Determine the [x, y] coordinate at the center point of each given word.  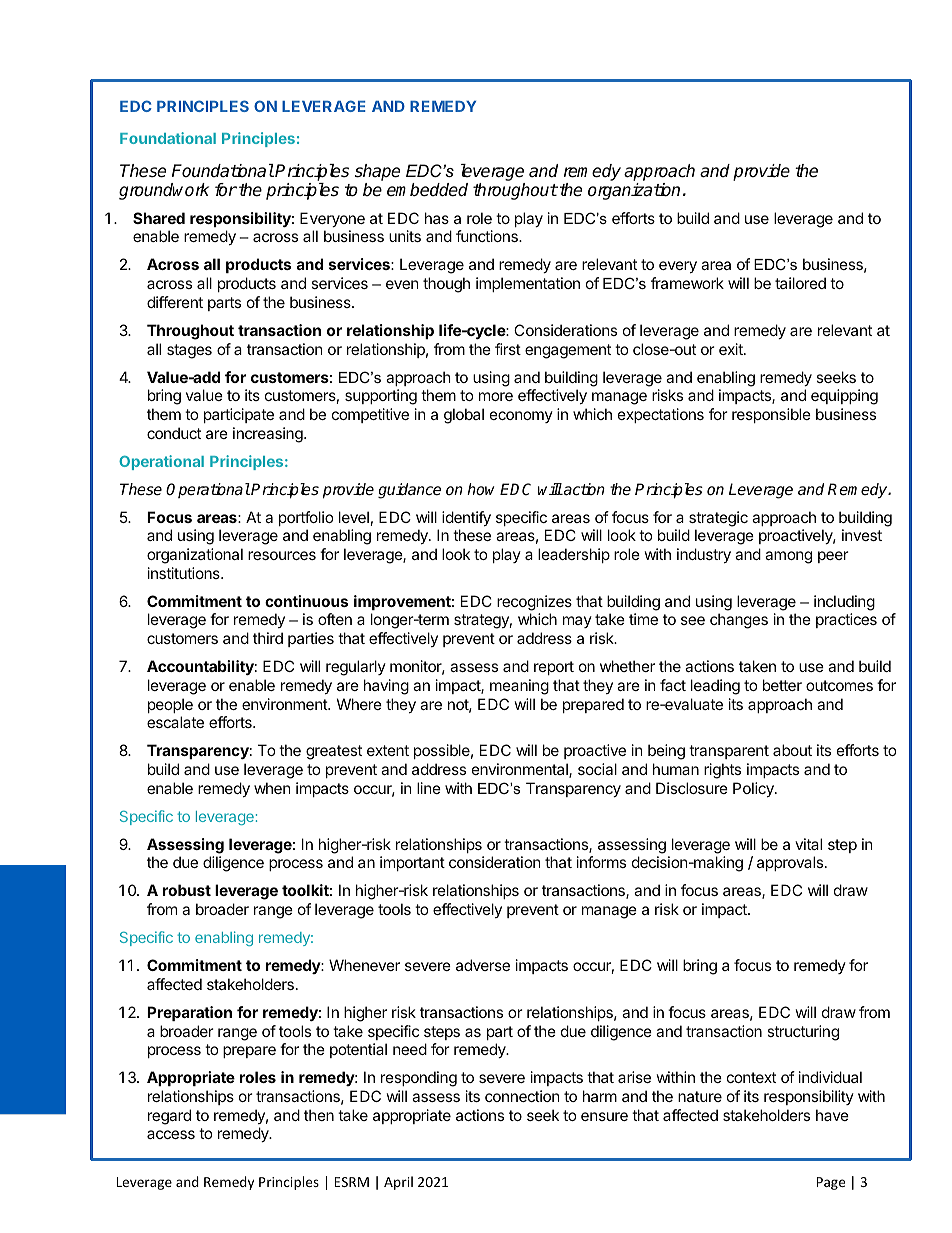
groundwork [164, 191]
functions [488, 236]
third [268, 638]
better [782, 685]
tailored [800, 283]
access [171, 1134]
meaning [519, 687]
